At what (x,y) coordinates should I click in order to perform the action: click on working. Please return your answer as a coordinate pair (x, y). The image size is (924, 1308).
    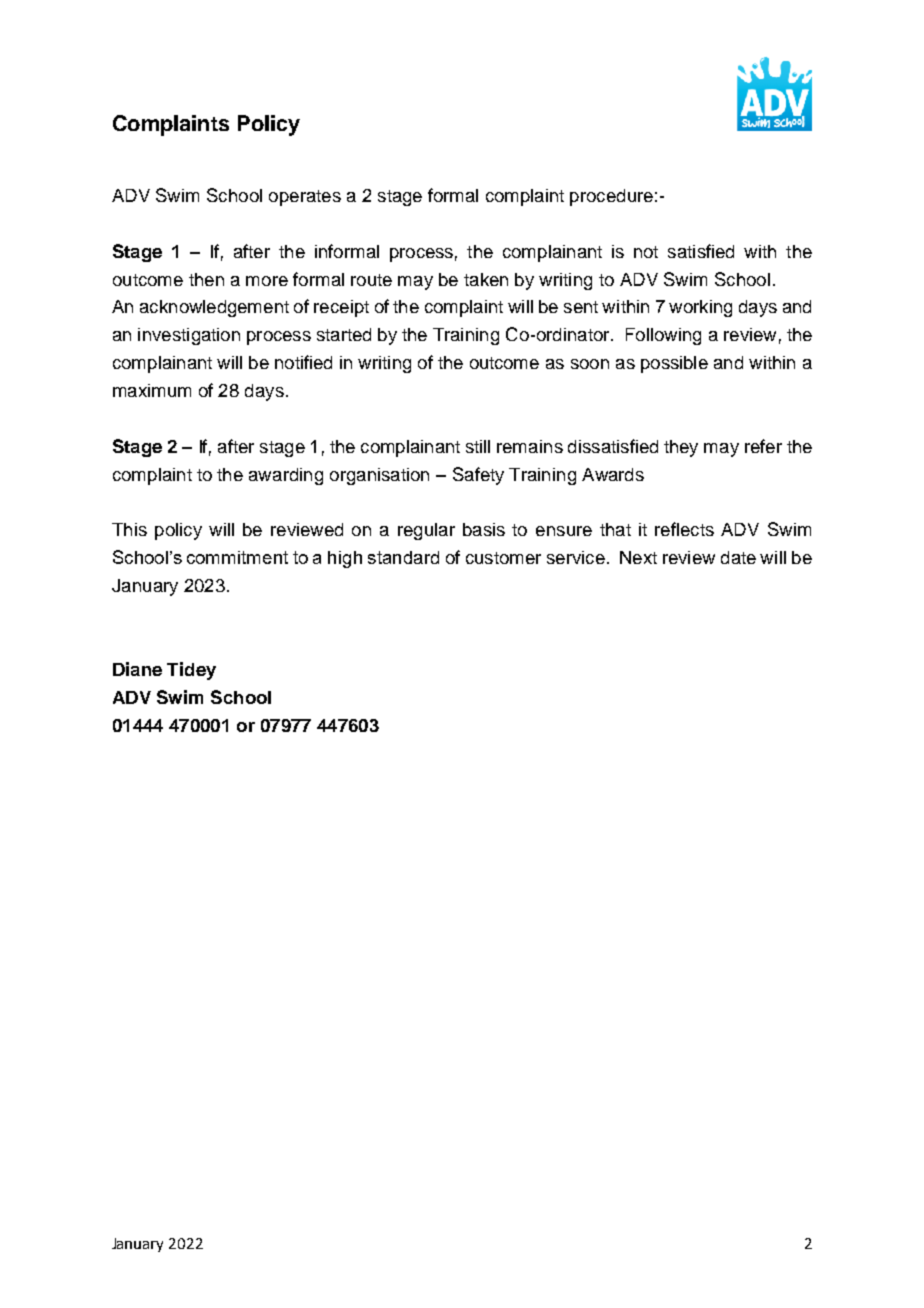
    Looking at the image, I should click on (700, 308).
